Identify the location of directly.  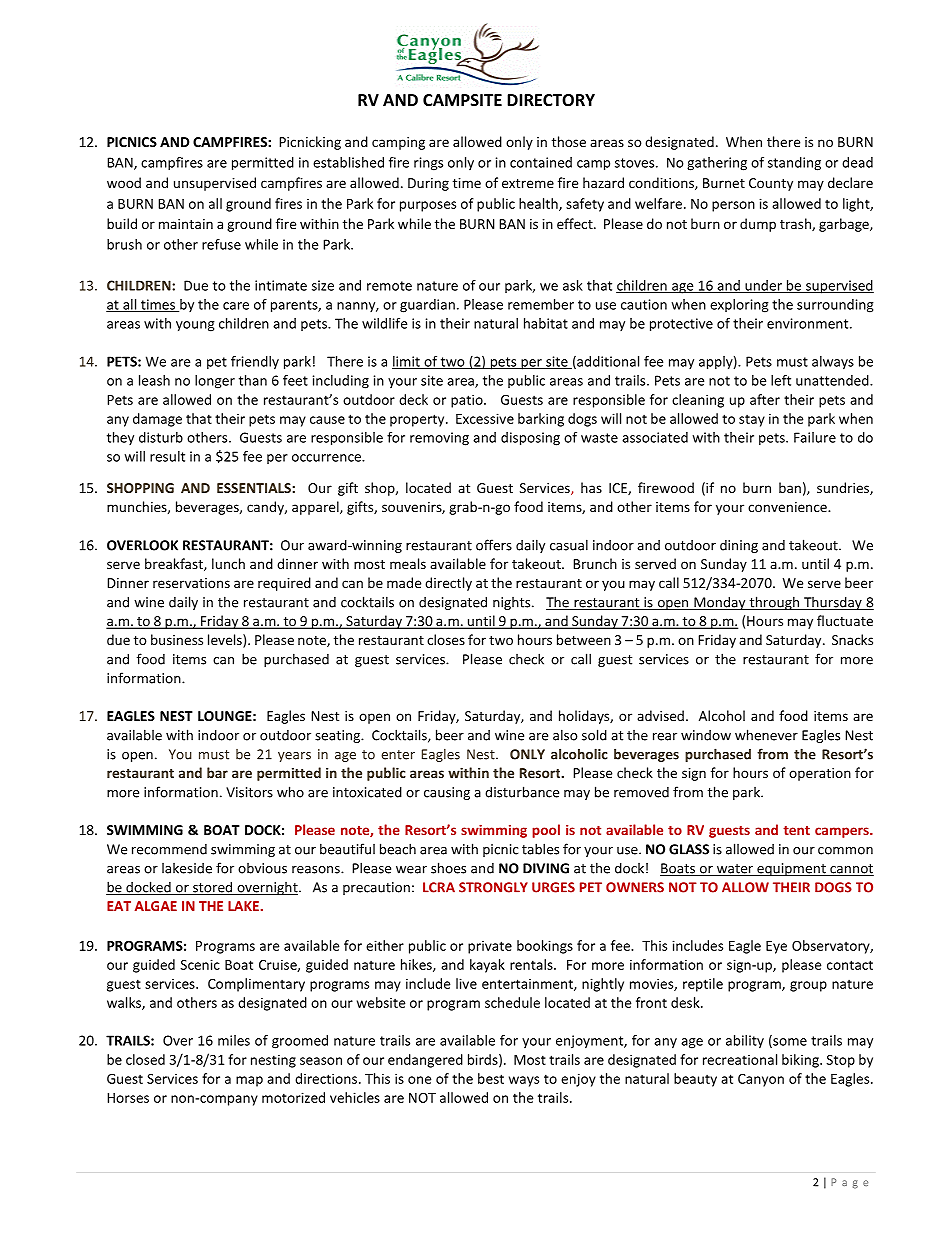
(448, 584).
